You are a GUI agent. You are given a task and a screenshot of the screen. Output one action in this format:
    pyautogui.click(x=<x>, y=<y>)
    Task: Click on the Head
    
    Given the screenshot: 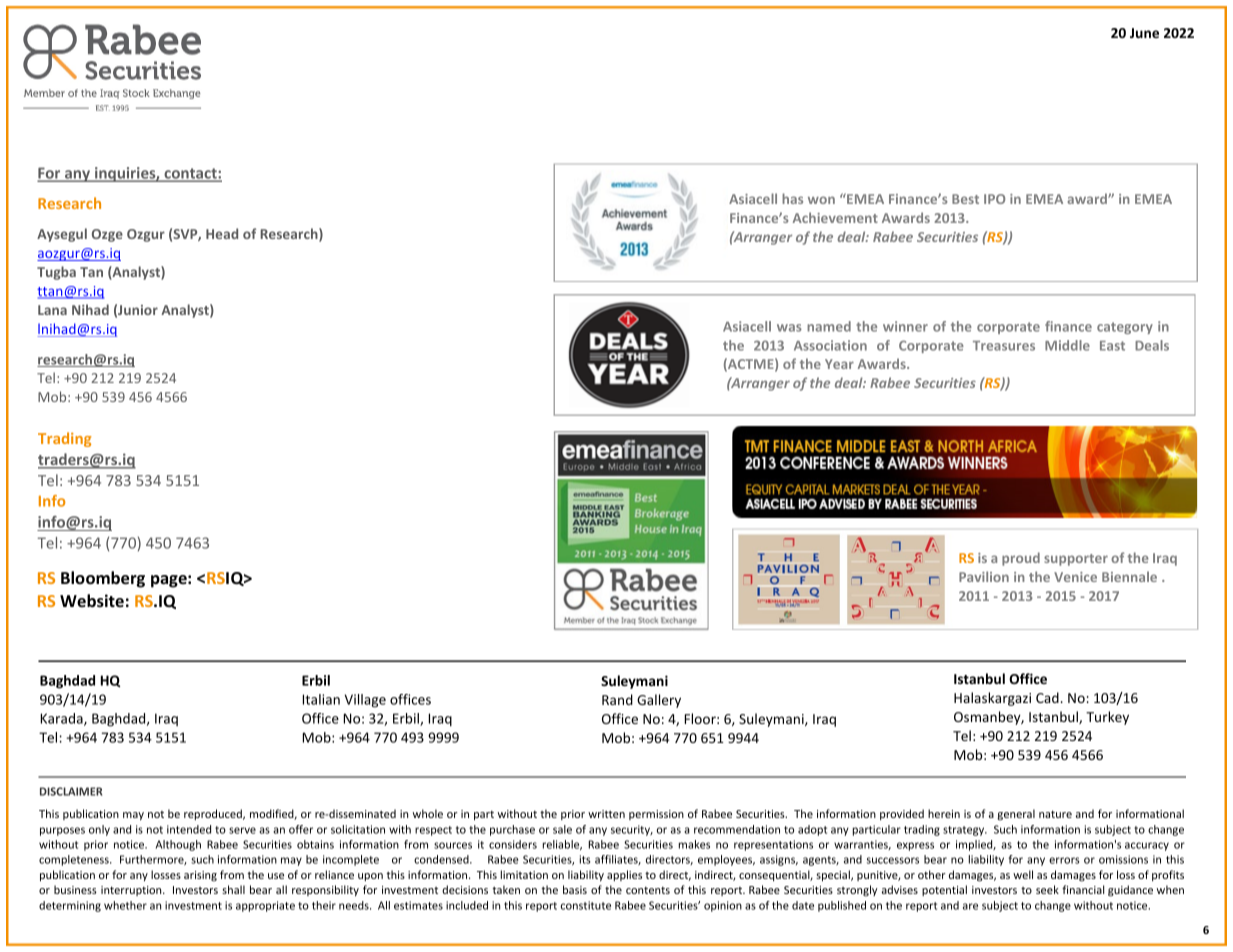 What is the action you would take?
    pyautogui.click(x=222, y=233)
